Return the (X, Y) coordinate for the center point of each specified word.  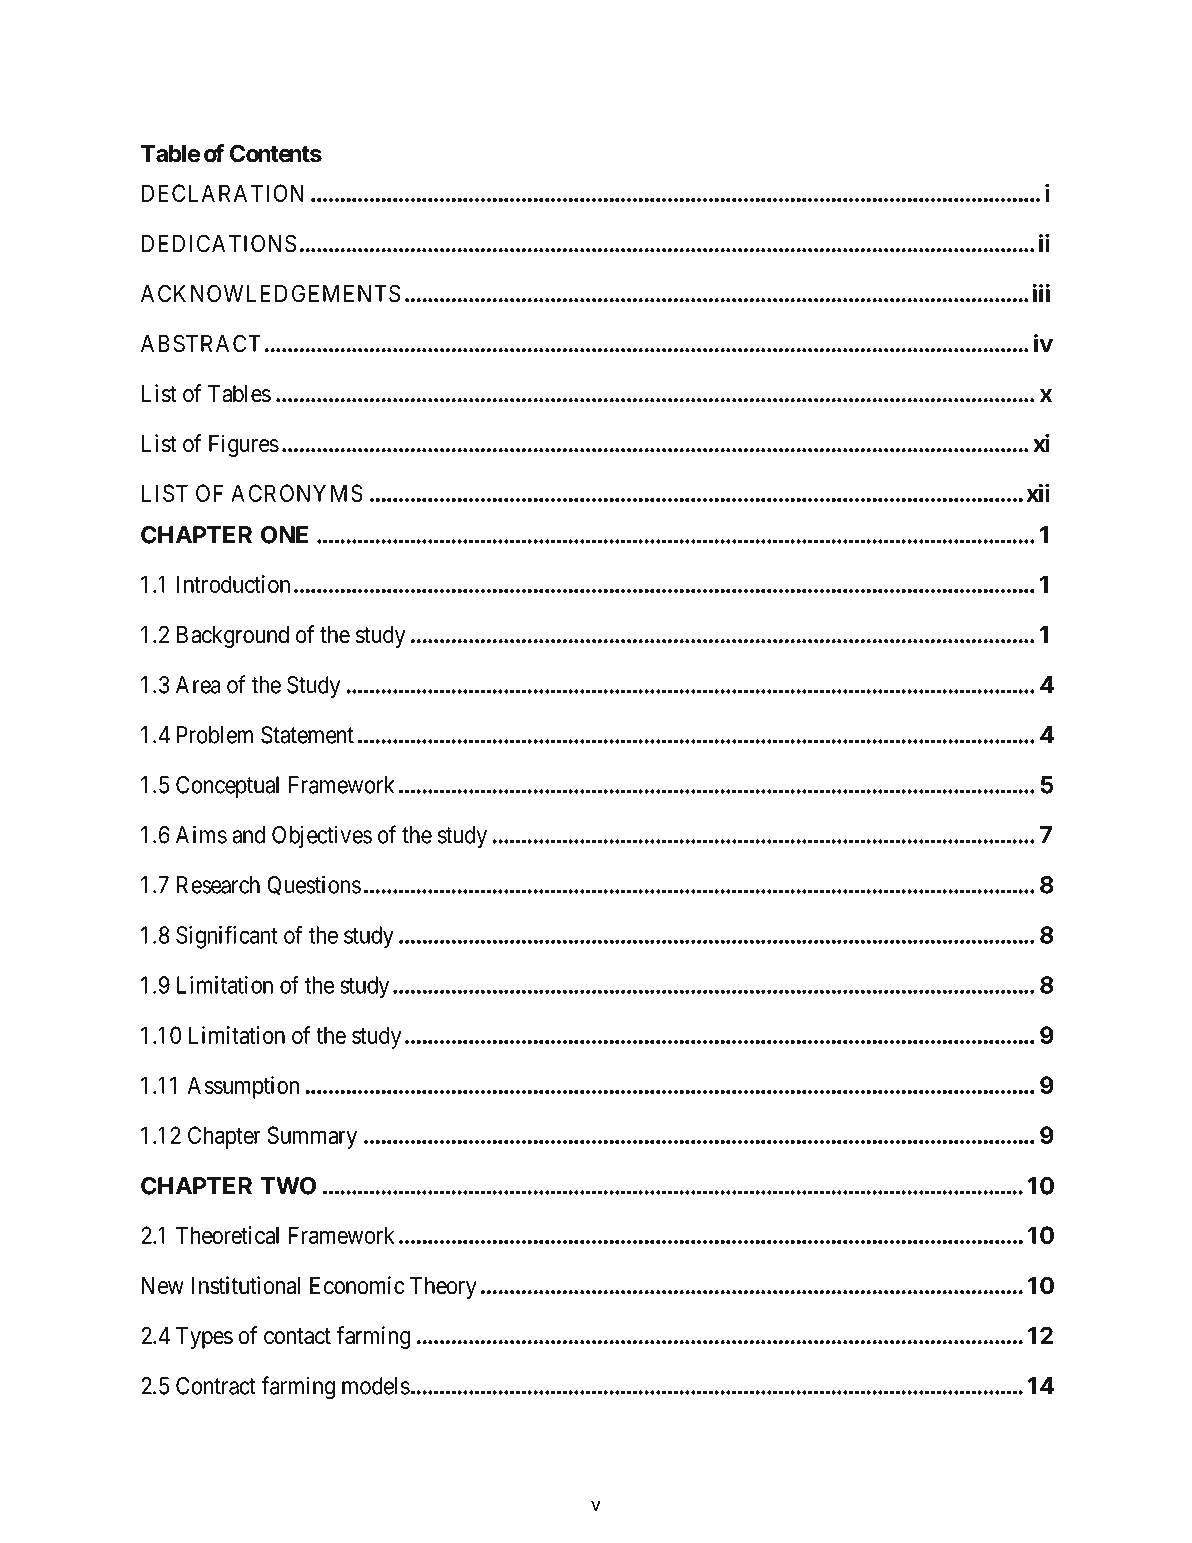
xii (1038, 492)
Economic (357, 1285)
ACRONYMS (297, 493)
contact (297, 1336)
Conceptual (227, 787)
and (248, 835)
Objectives (322, 836)
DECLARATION (222, 193)
